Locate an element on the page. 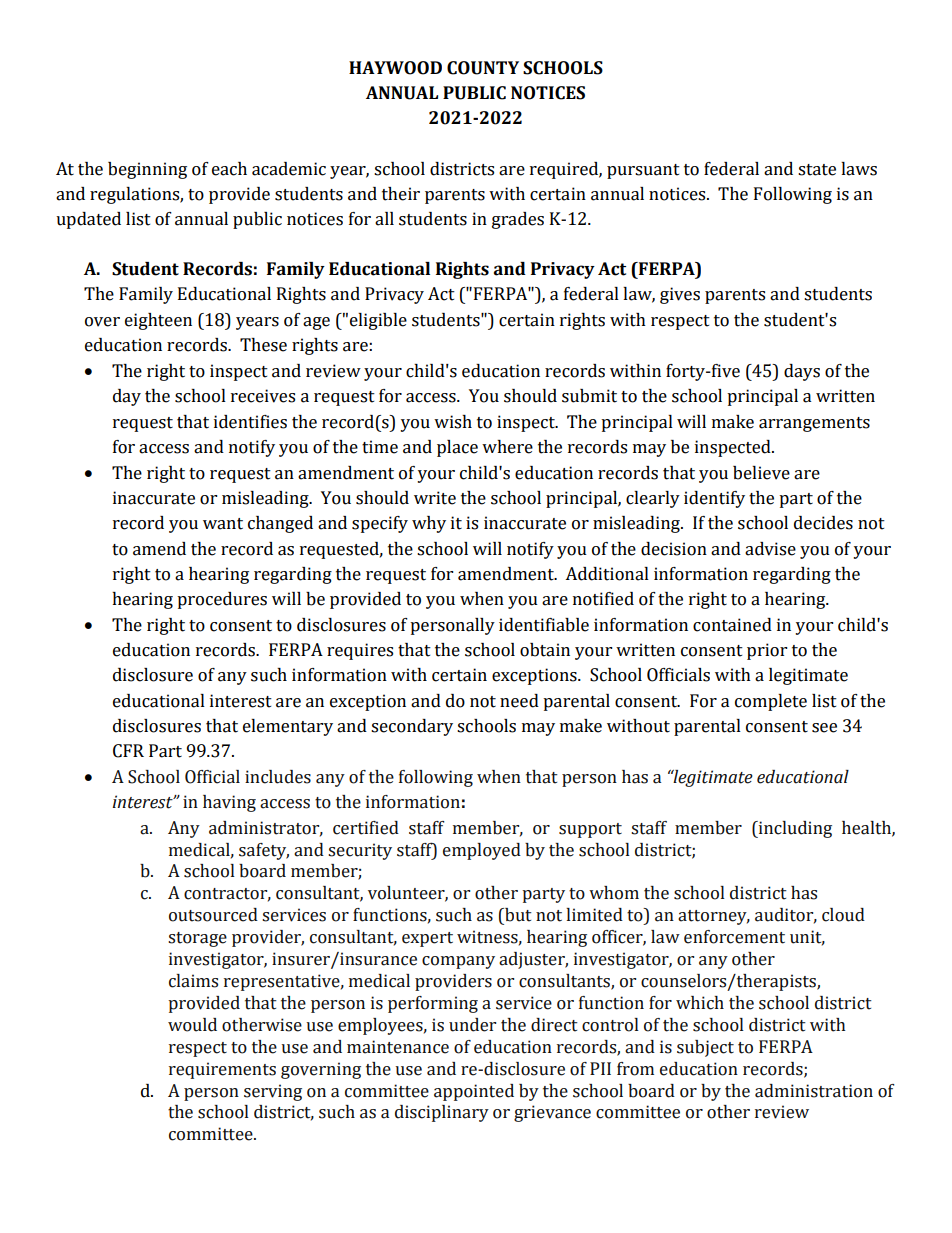  outsourced is located at coordinates (213, 915).
